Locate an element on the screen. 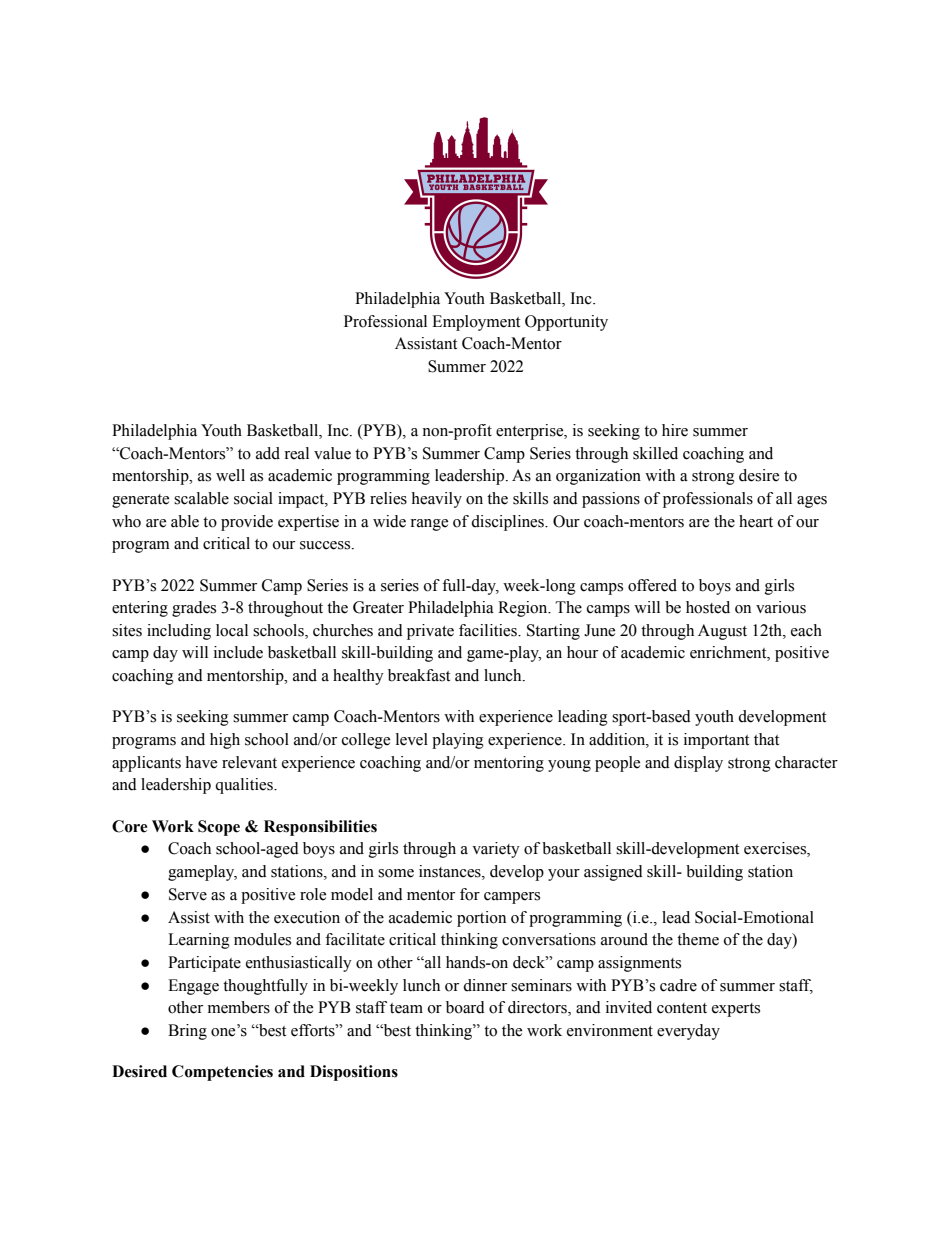 This screenshot has height=1233, width=952. Employment is located at coordinates (476, 323).
